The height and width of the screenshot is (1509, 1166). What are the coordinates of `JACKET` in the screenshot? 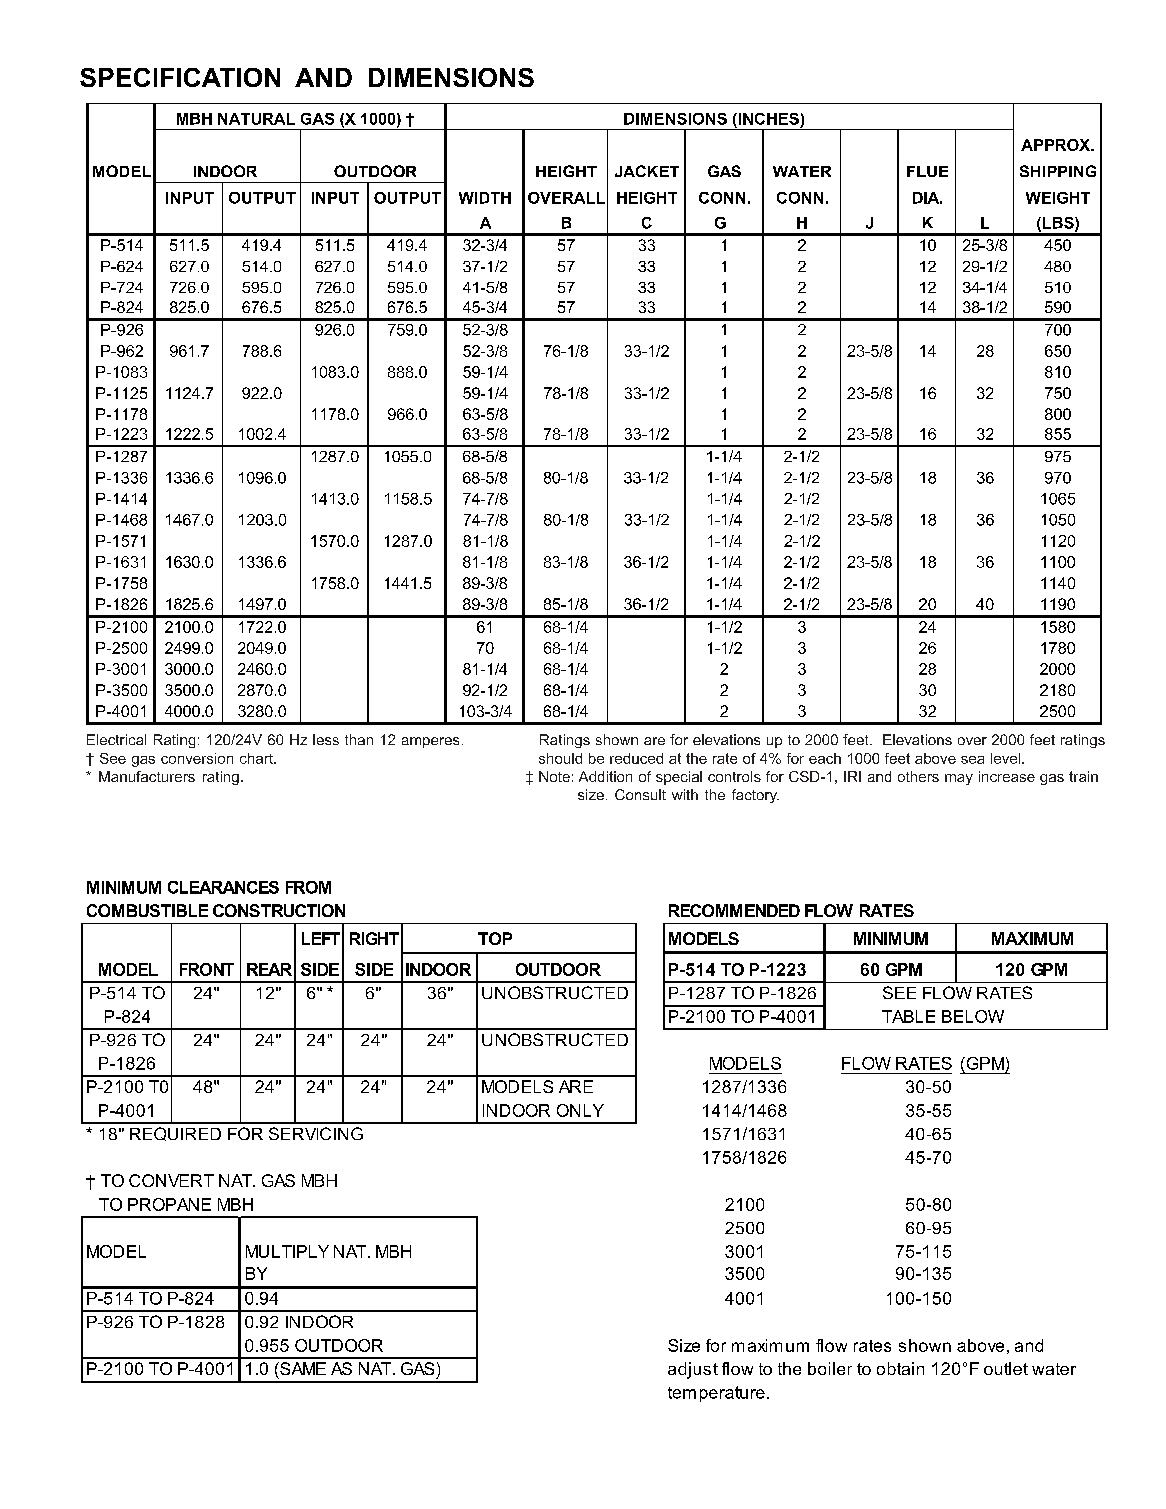 It's located at (647, 171).
